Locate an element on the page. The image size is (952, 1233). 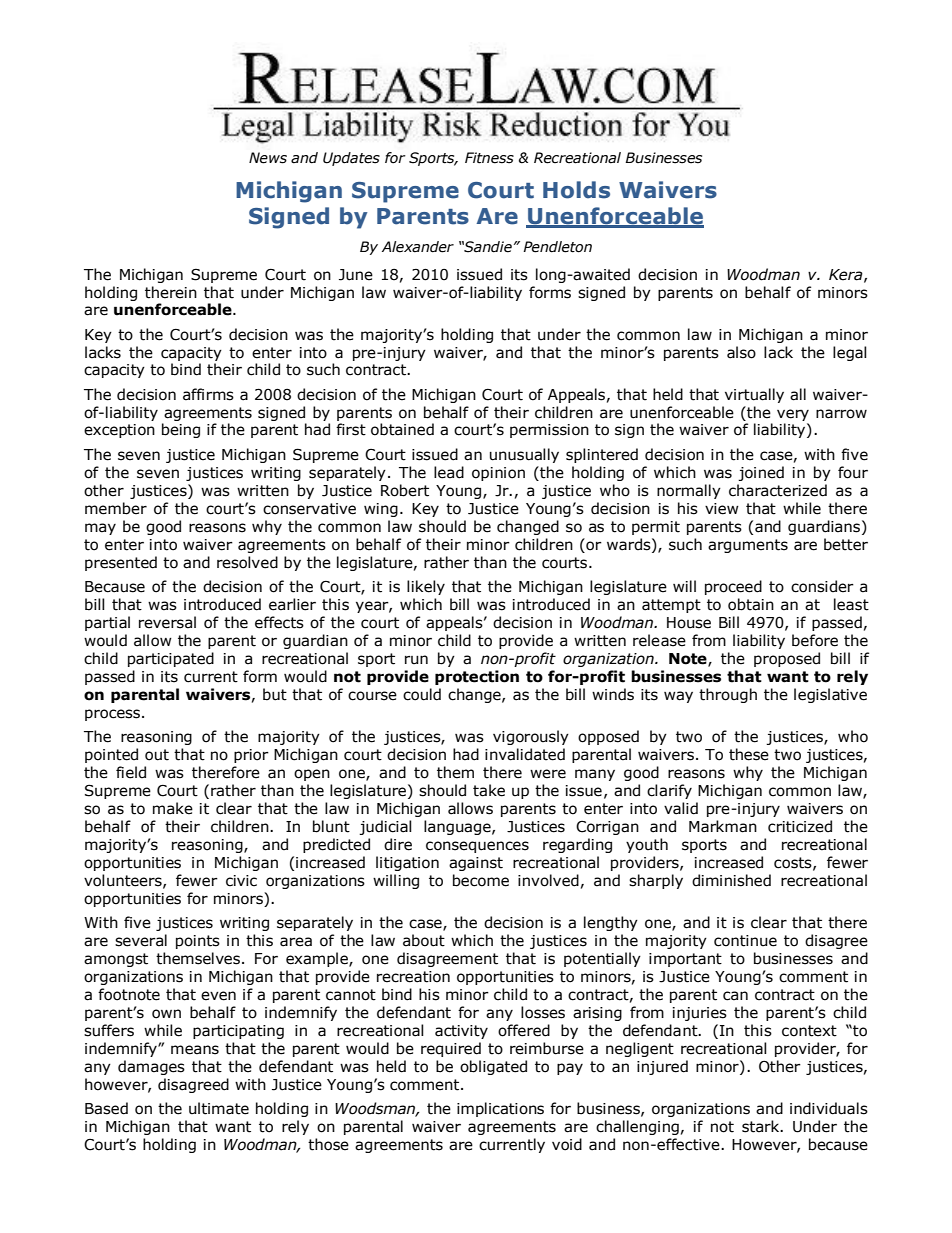
proposed is located at coordinates (787, 659).
